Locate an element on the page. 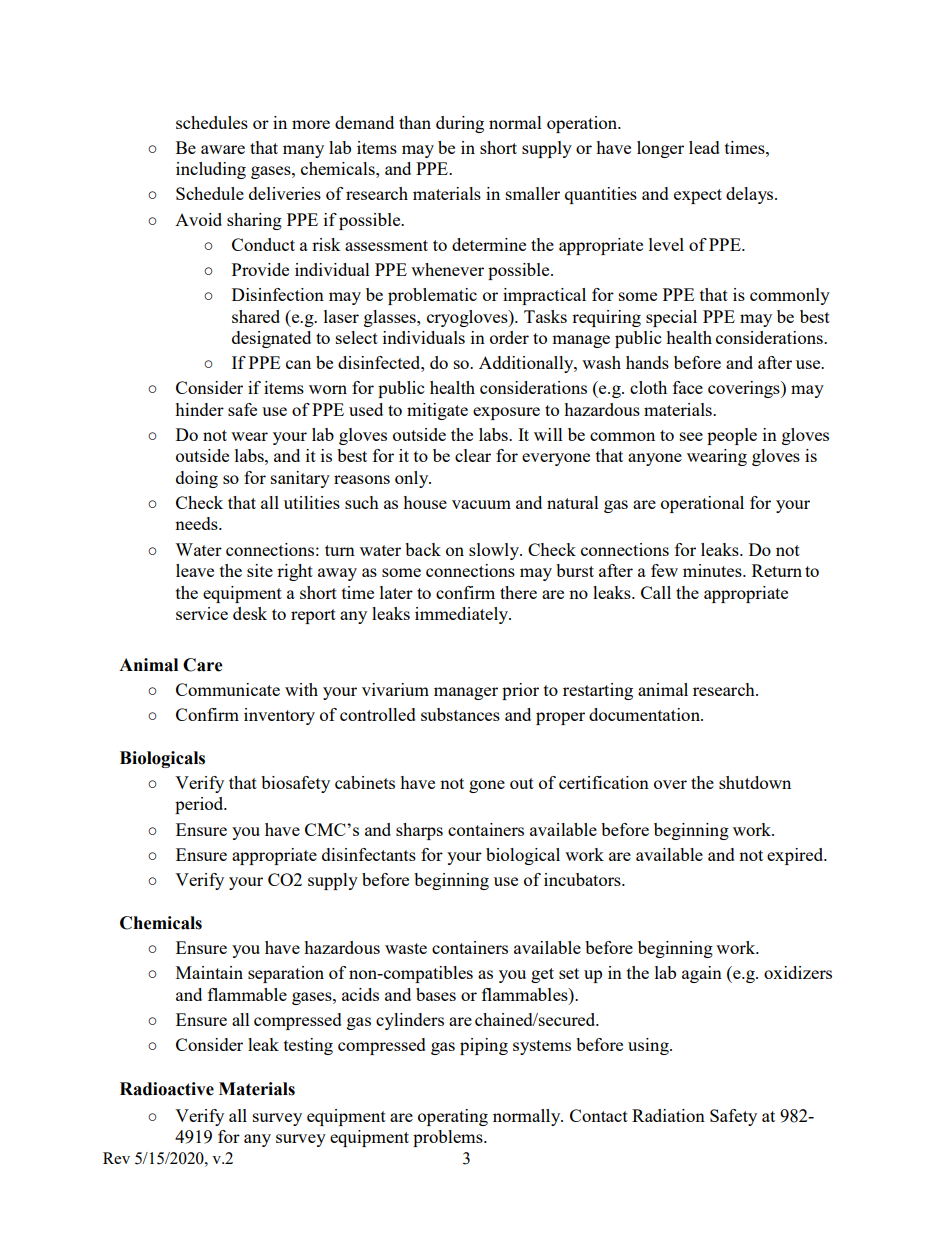  mitigate is located at coordinates (437, 411).
